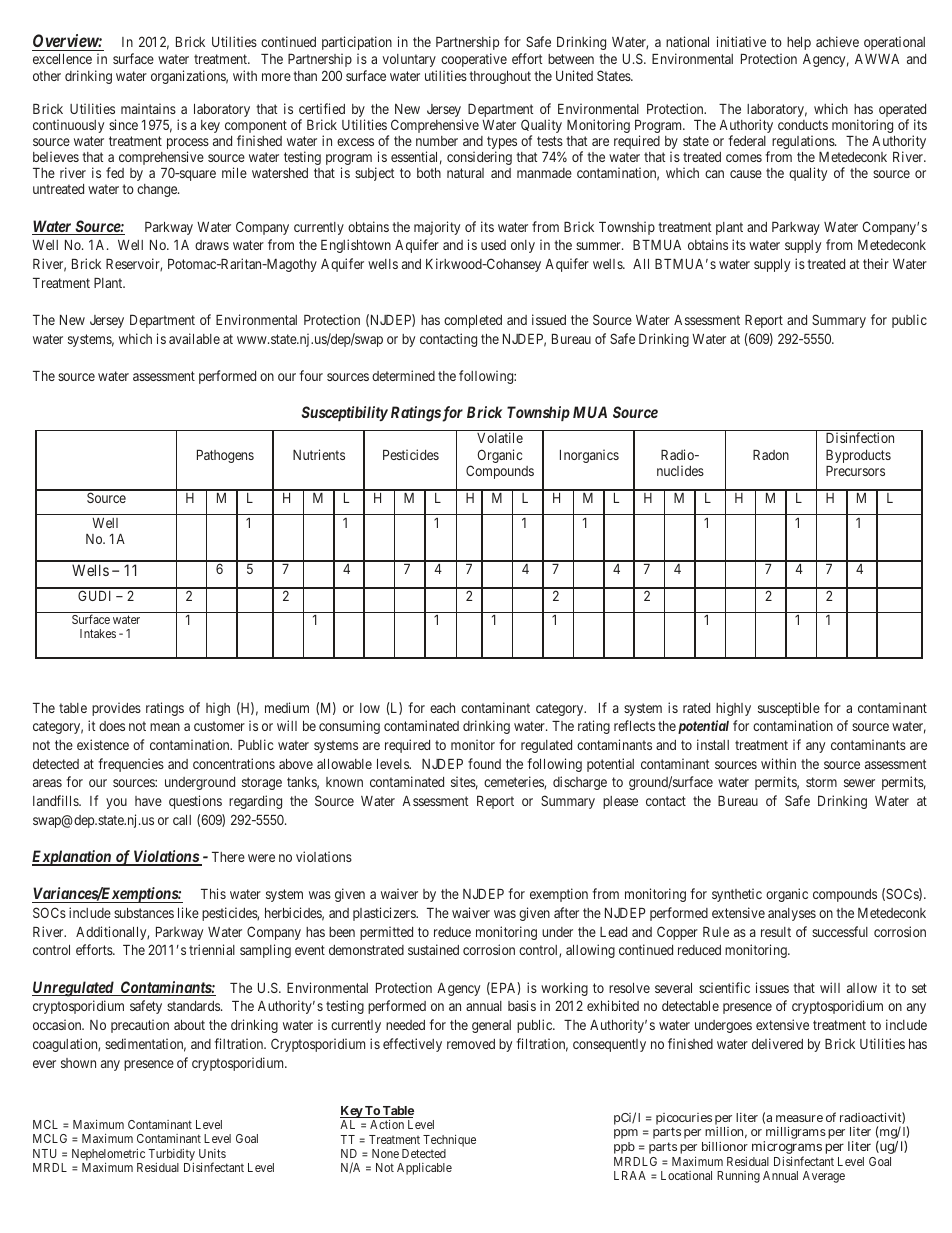 The image size is (952, 1233). What do you see at coordinates (98, 633) in the page?
I see `Intakes` at bounding box center [98, 633].
